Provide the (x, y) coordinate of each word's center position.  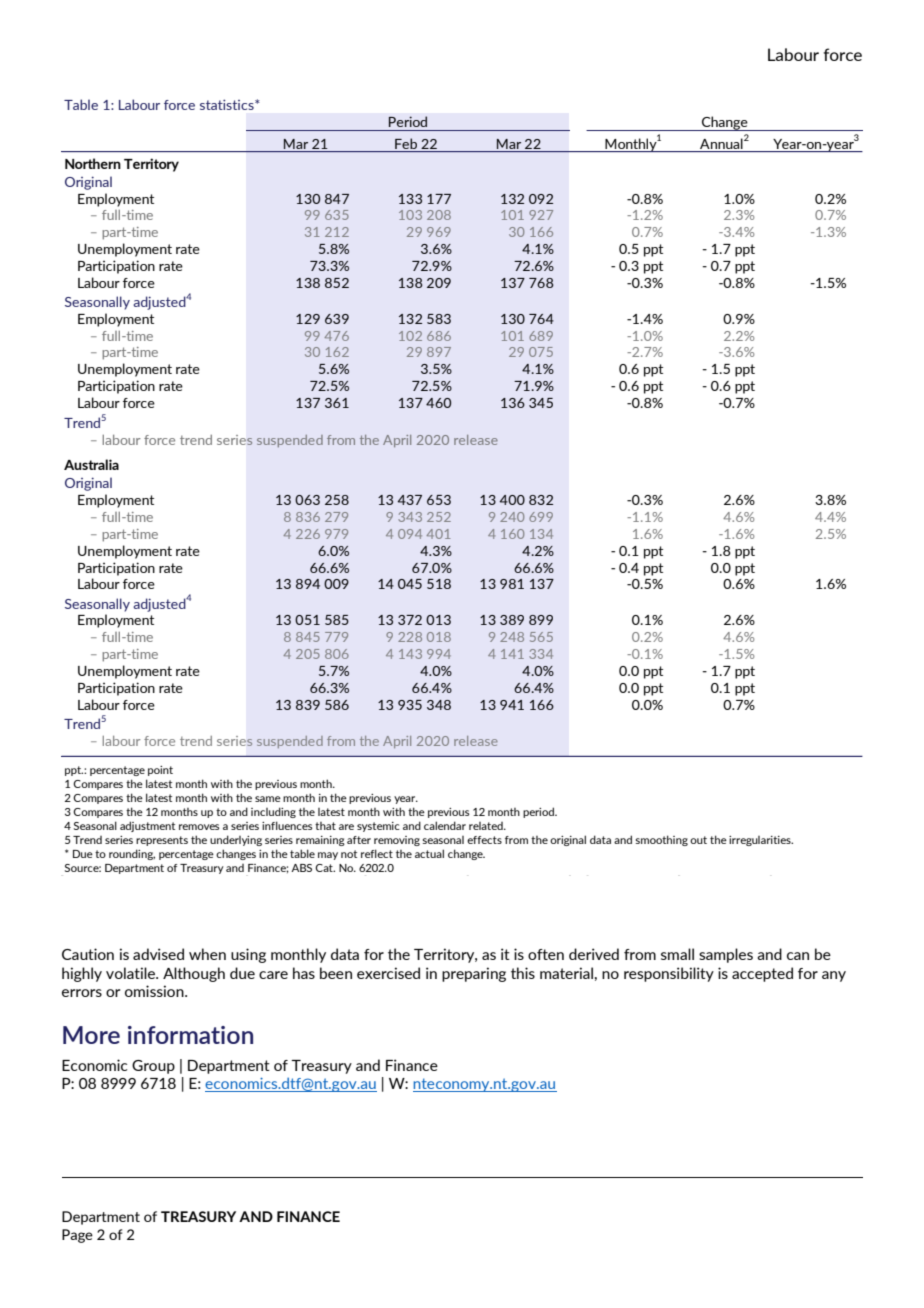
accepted (762, 974)
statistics (228, 104)
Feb (406, 143)
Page (77, 1236)
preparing (474, 974)
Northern (93, 163)
